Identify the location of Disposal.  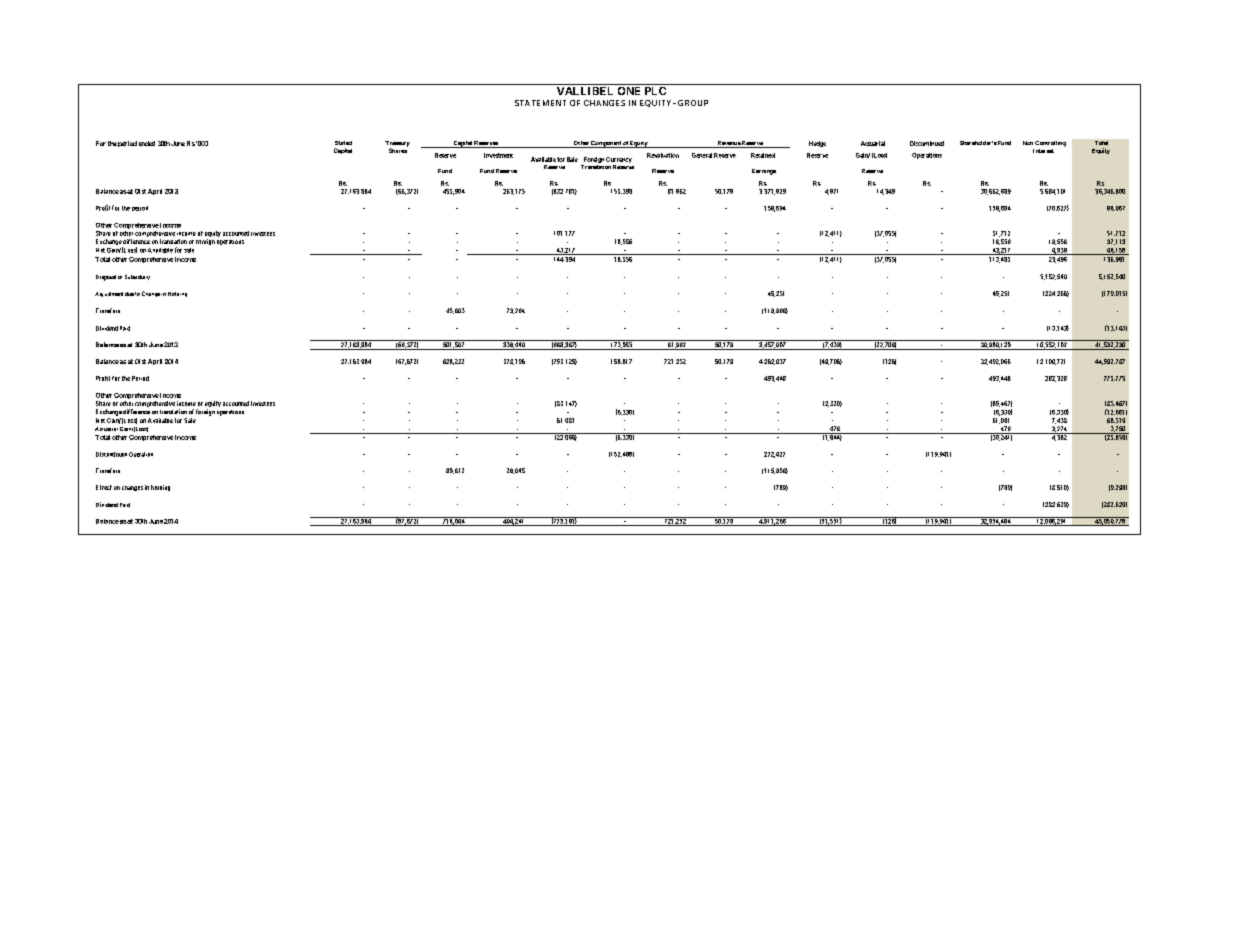
(106, 278).
